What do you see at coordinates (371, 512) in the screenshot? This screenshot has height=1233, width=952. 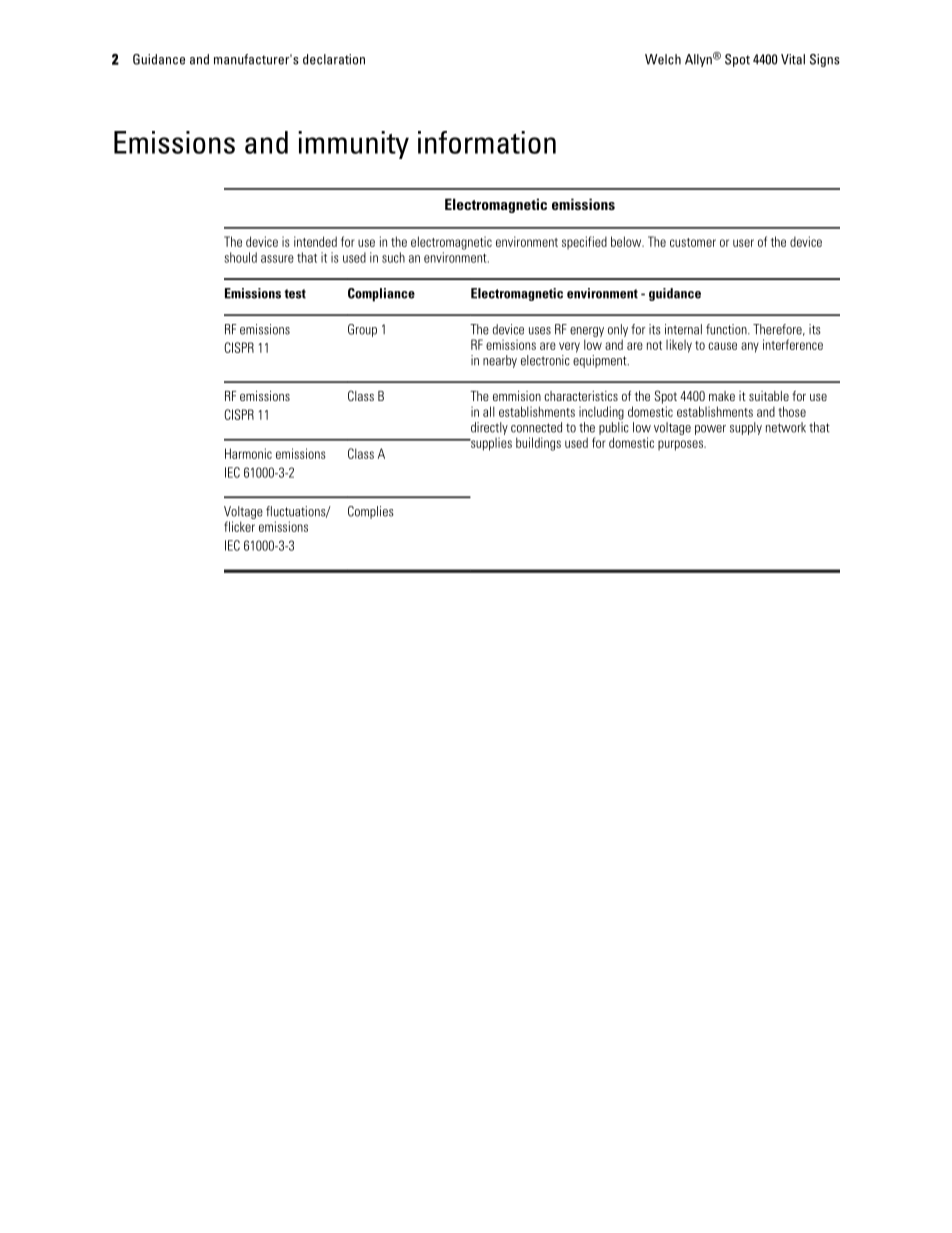 I see `Complies` at bounding box center [371, 512].
